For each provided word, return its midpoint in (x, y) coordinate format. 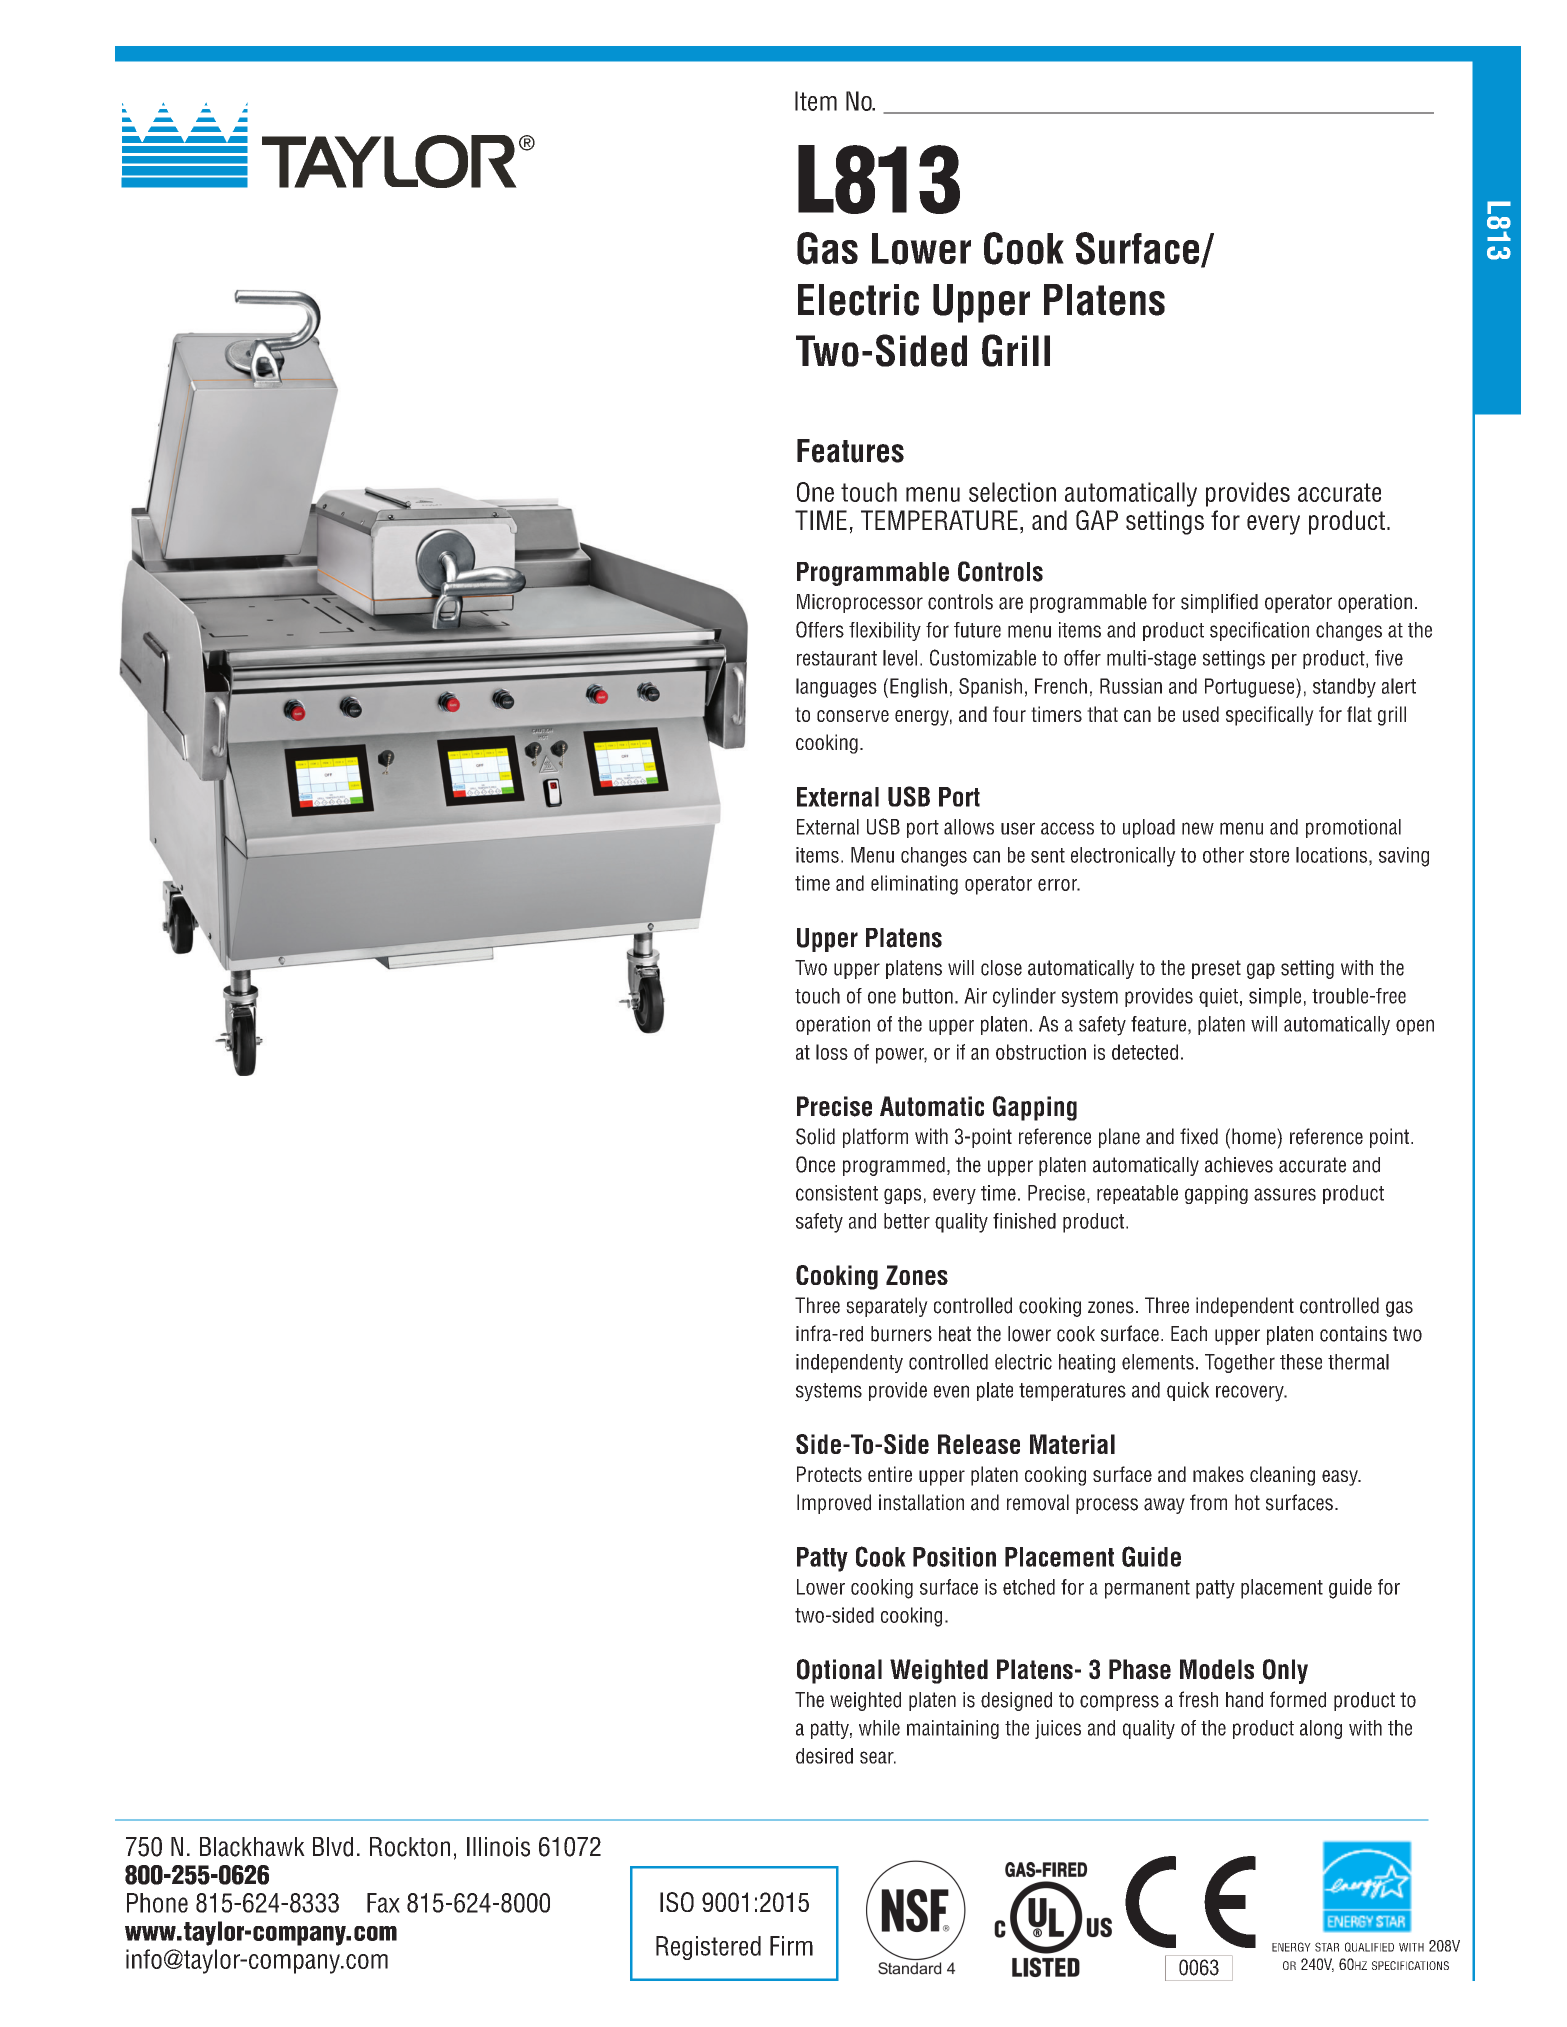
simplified (1219, 603)
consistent (837, 1193)
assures (1285, 1194)
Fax (383, 1903)
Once (815, 1164)
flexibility (885, 631)
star (1327, 1947)
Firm (791, 1946)
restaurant (837, 658)
